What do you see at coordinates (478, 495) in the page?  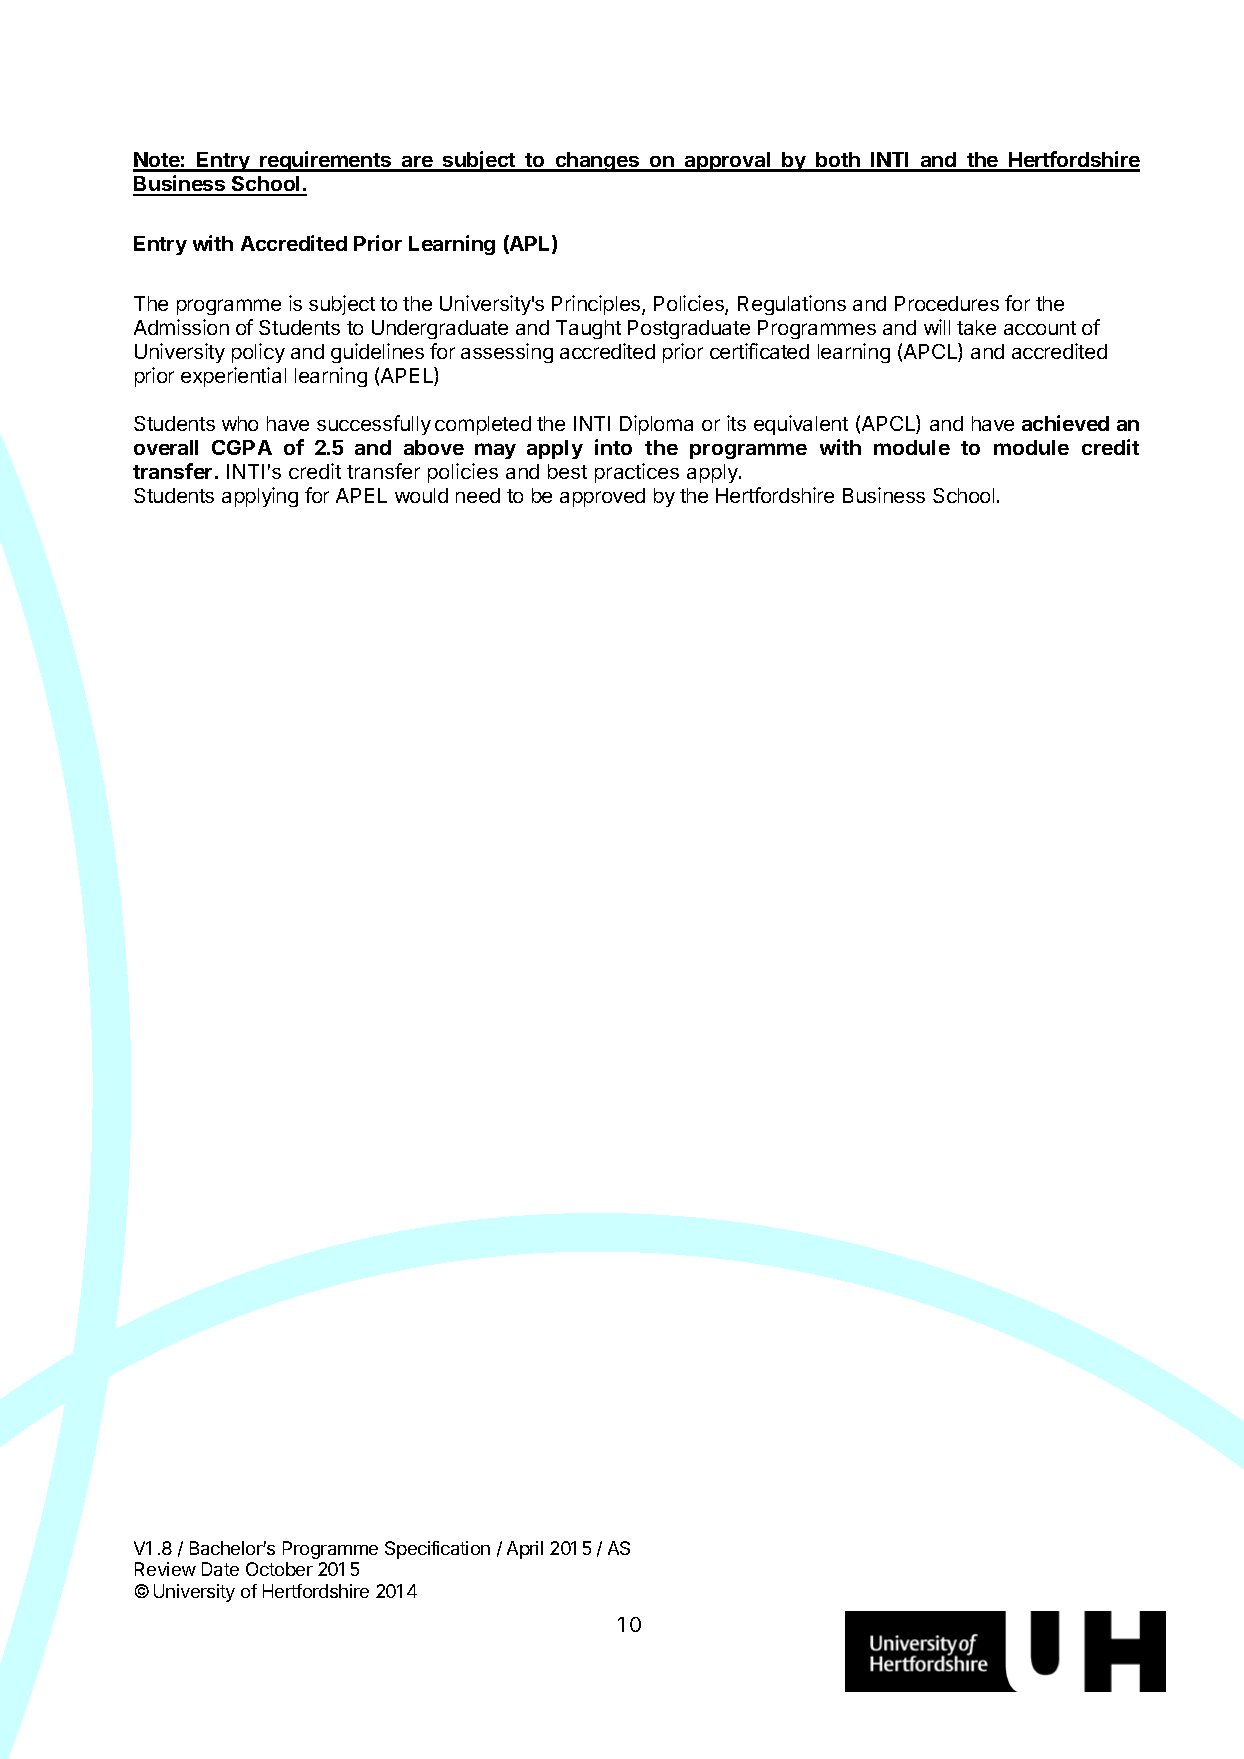 I see `need` at bounding box center [478, 495].
